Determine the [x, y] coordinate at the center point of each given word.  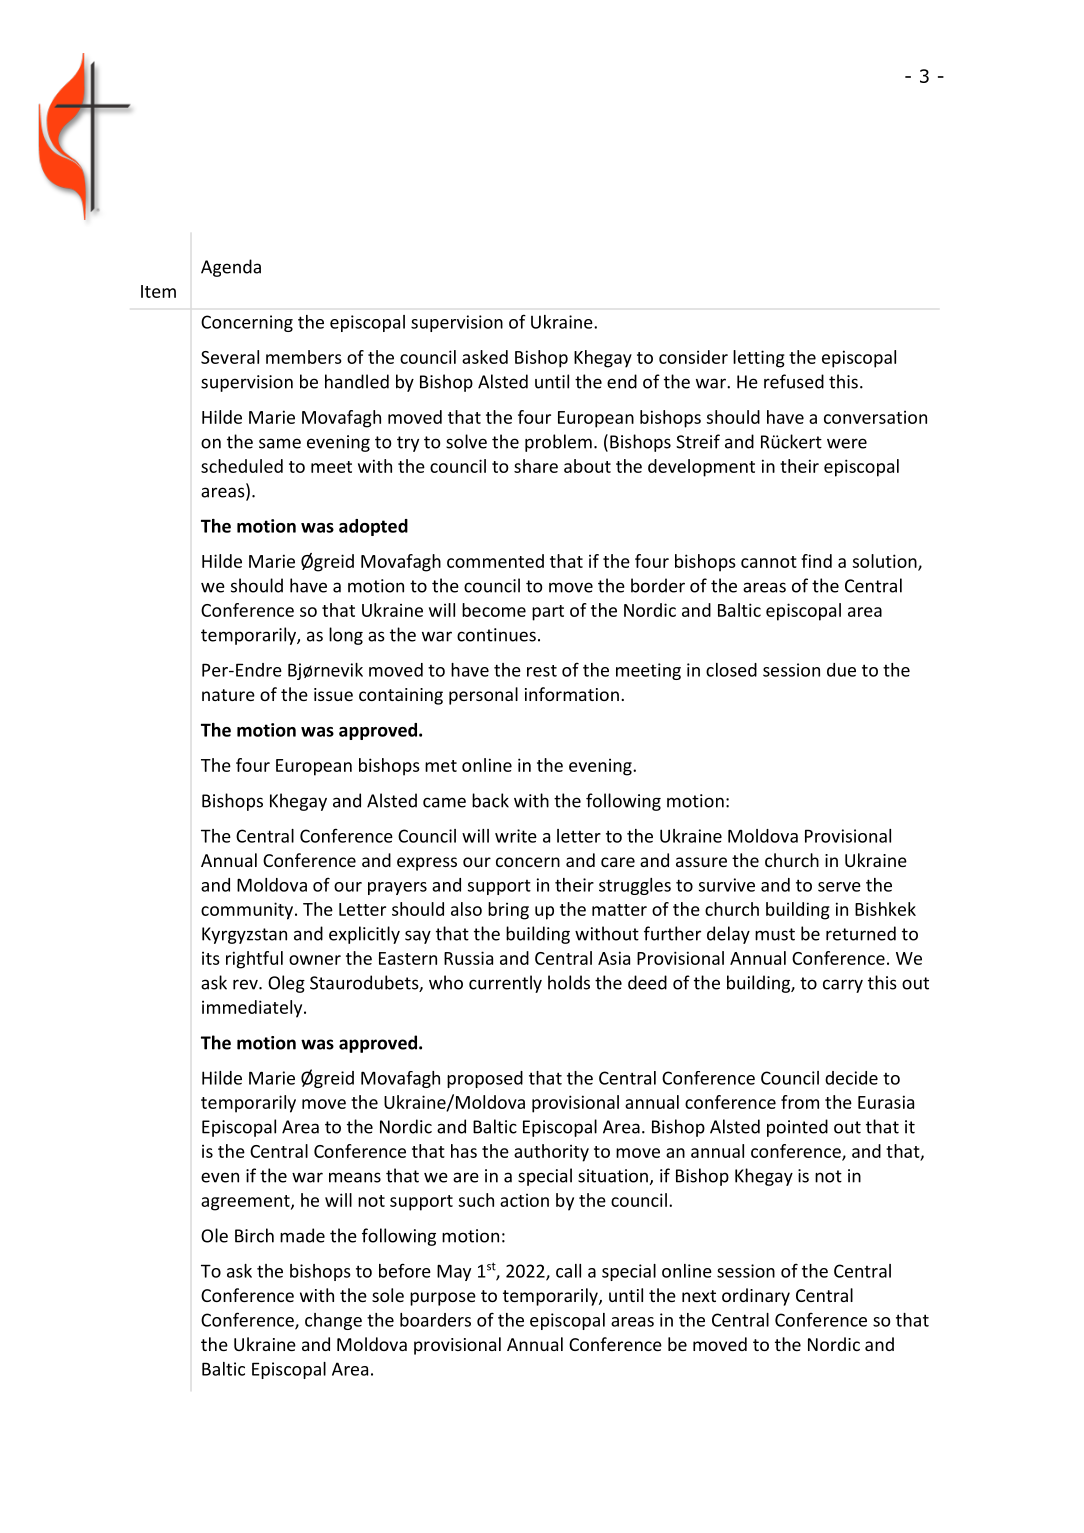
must [775, 934]
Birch [254, 1235]
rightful [254, 960]
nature [228, 695]
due [841, 670]
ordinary [756, 1297]
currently [505, 984]
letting [759, 359]
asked [485, 357]
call [568, 1271]
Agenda [231, 268]
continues [496, 635]
